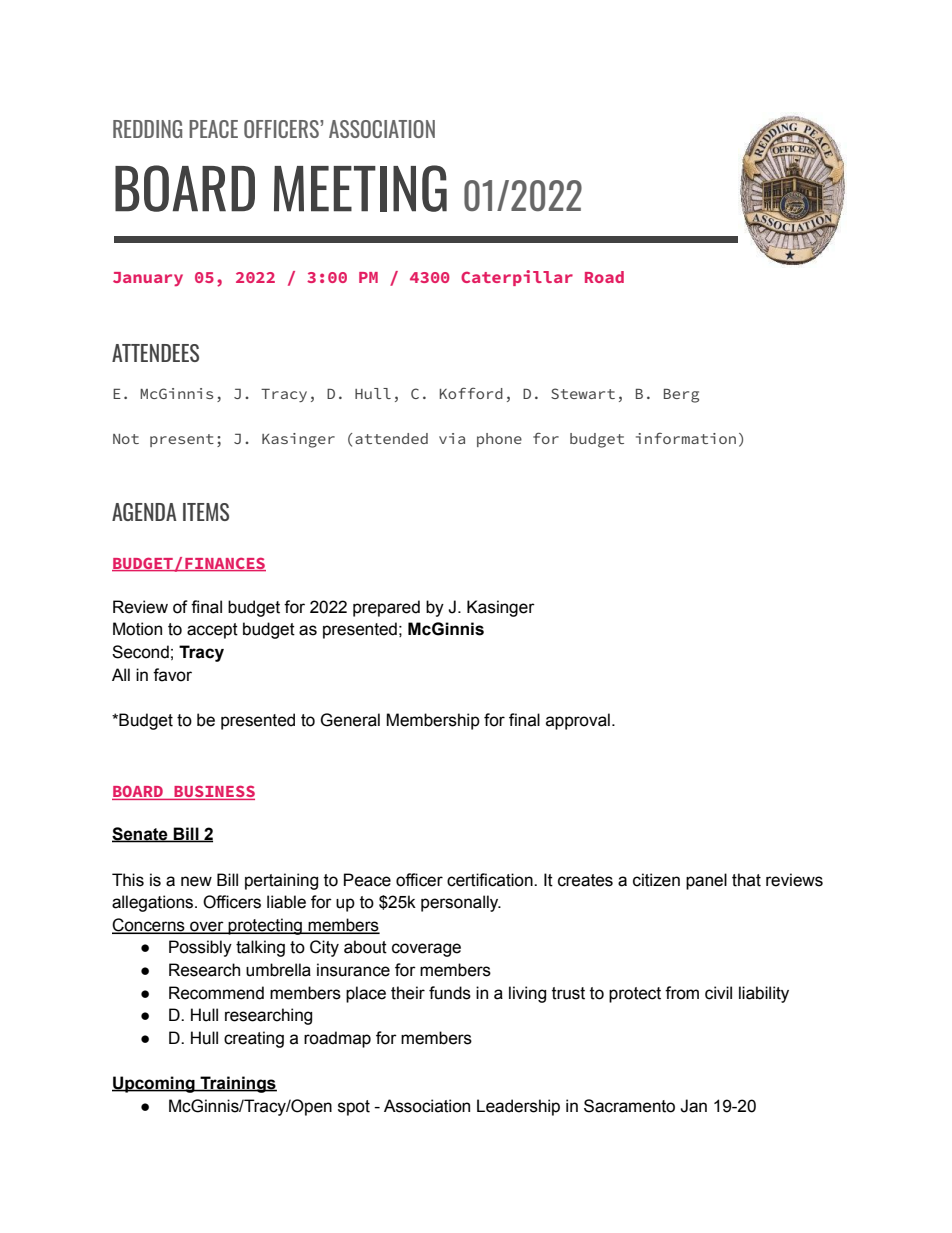  Describe the element at coordinates (681, 396) in the image. I see `Berg` at that location.
